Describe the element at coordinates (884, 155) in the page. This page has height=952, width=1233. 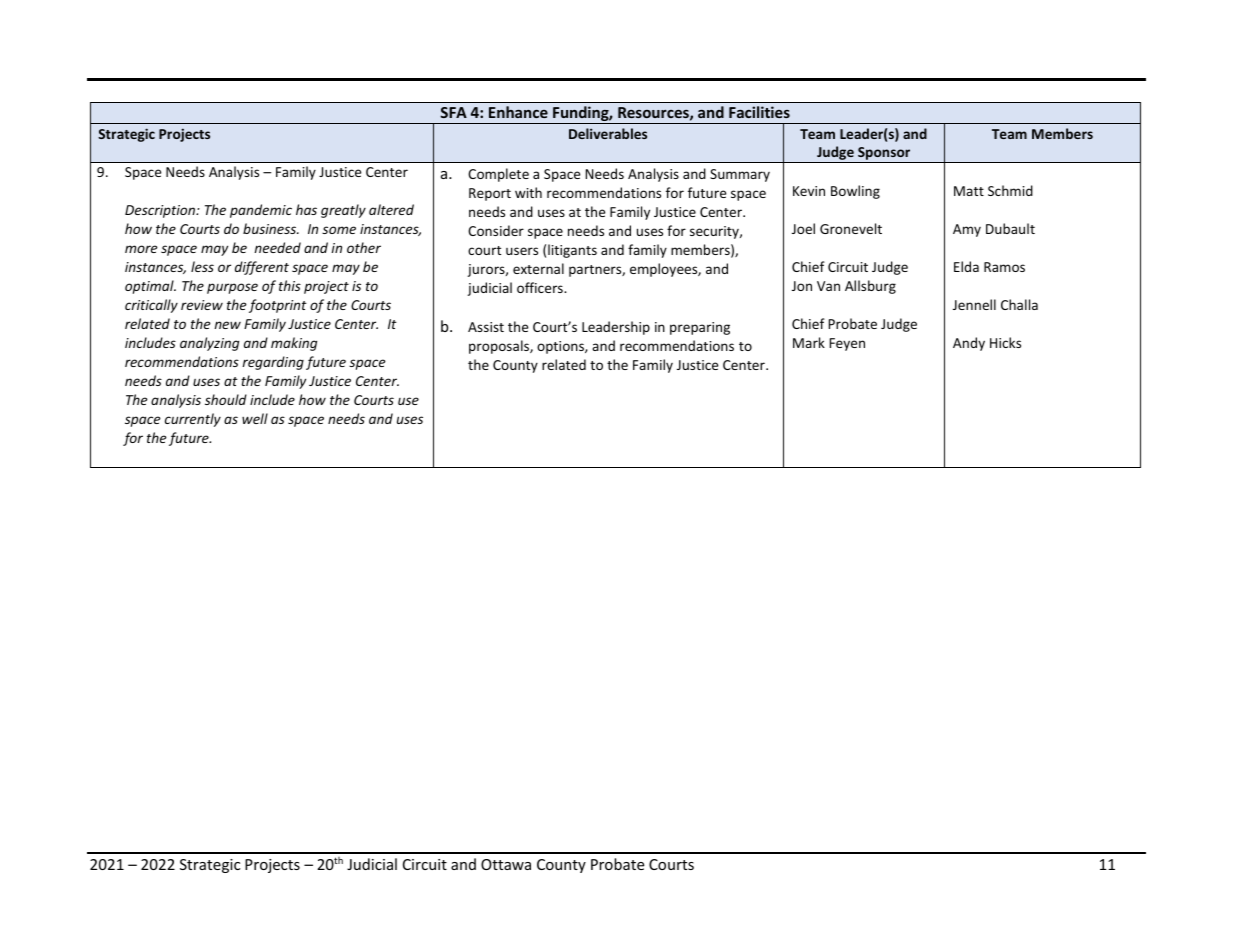
I see `Sponsor` at that location.
